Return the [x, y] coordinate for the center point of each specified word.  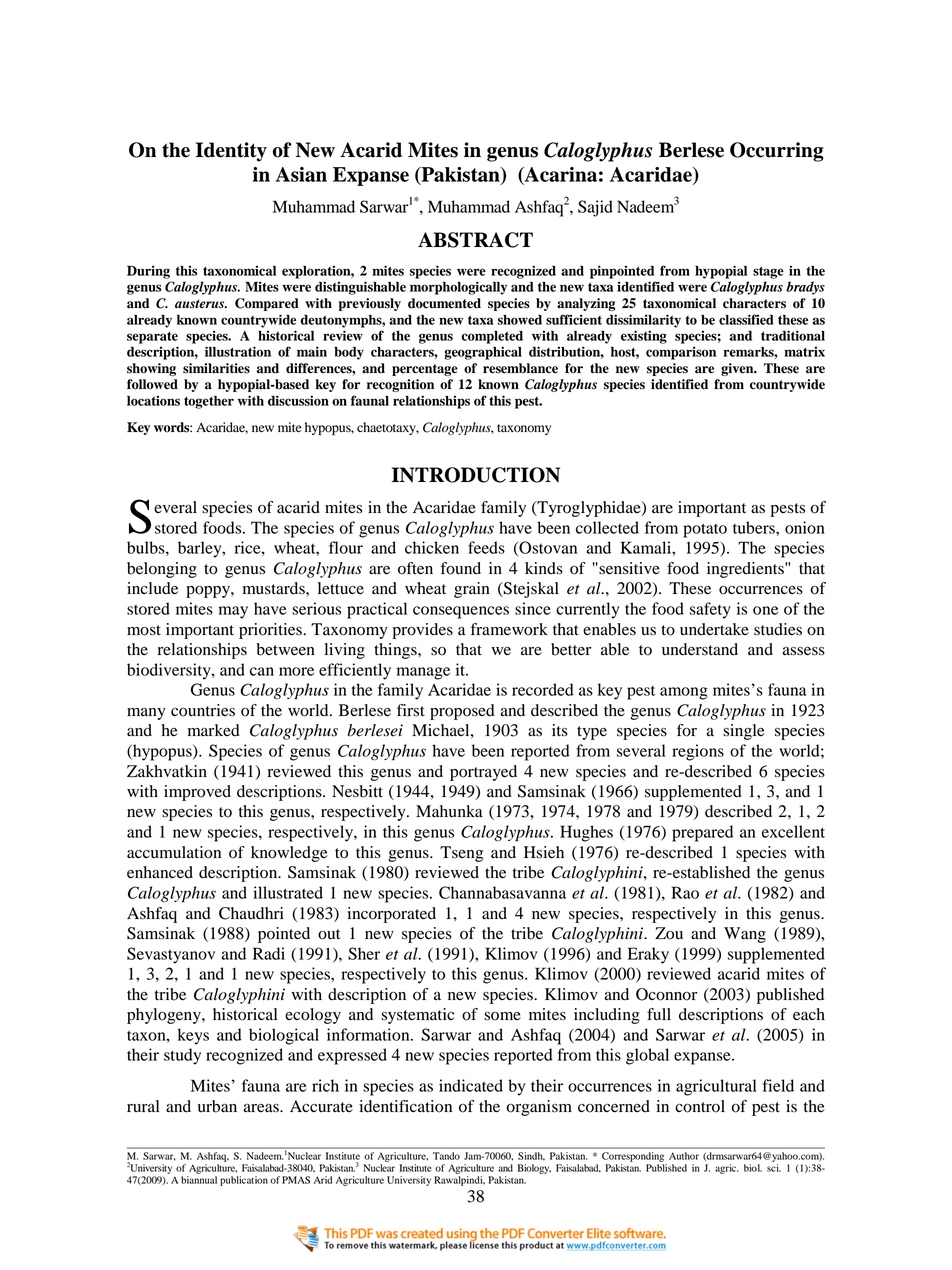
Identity [231, 152]
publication [244, 1181]
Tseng [461, 854]
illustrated [288, 892]
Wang [745, 935]
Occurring [777, 152]
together [209, 402]
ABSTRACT [475, 240]
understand [700, 649]
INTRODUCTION [475, 475]
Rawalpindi [459, 1181]
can [262, 671]
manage [423, 673]
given [738, 369]
